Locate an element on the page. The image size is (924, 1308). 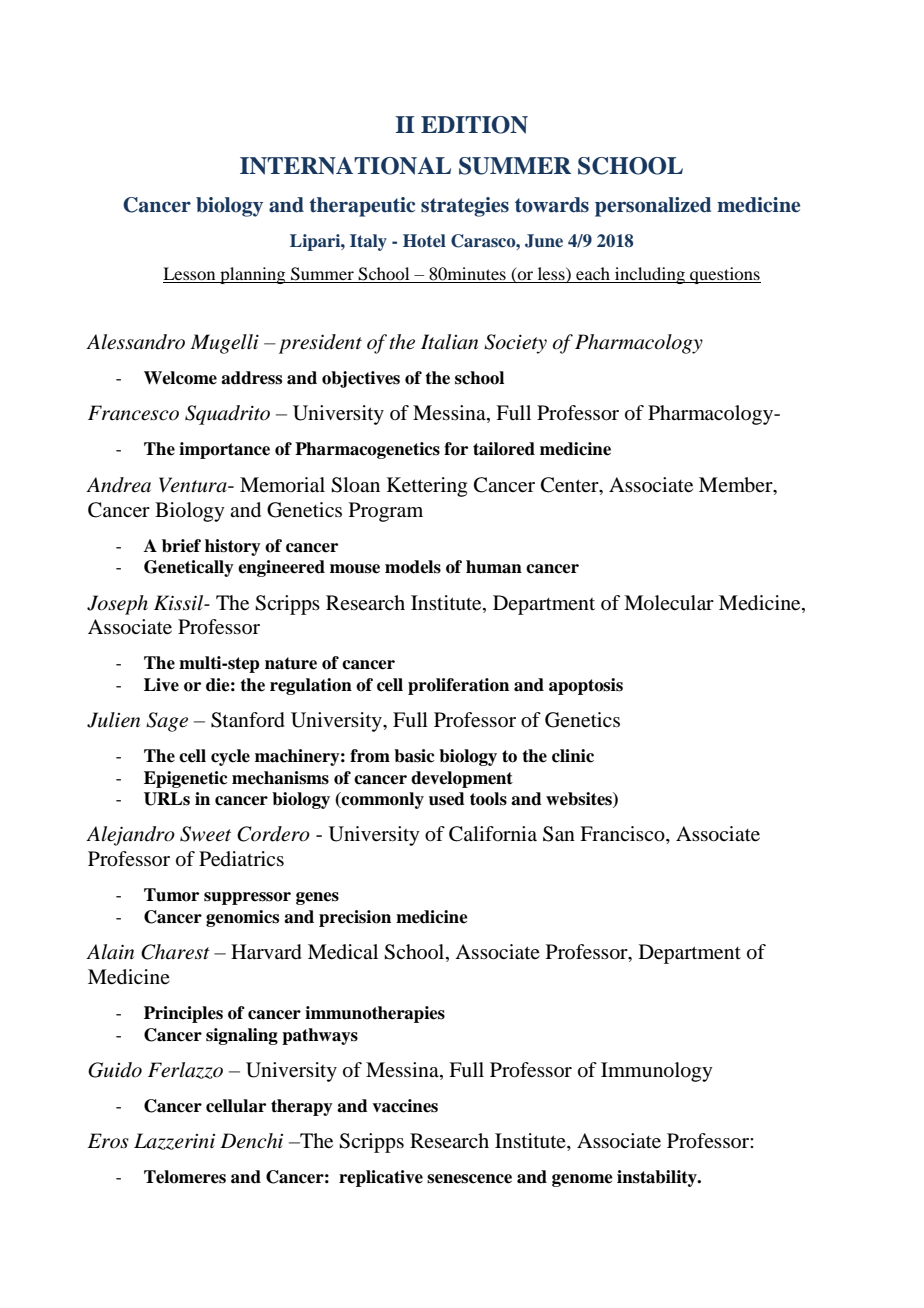
precision is located at coordinates (355, 918).
